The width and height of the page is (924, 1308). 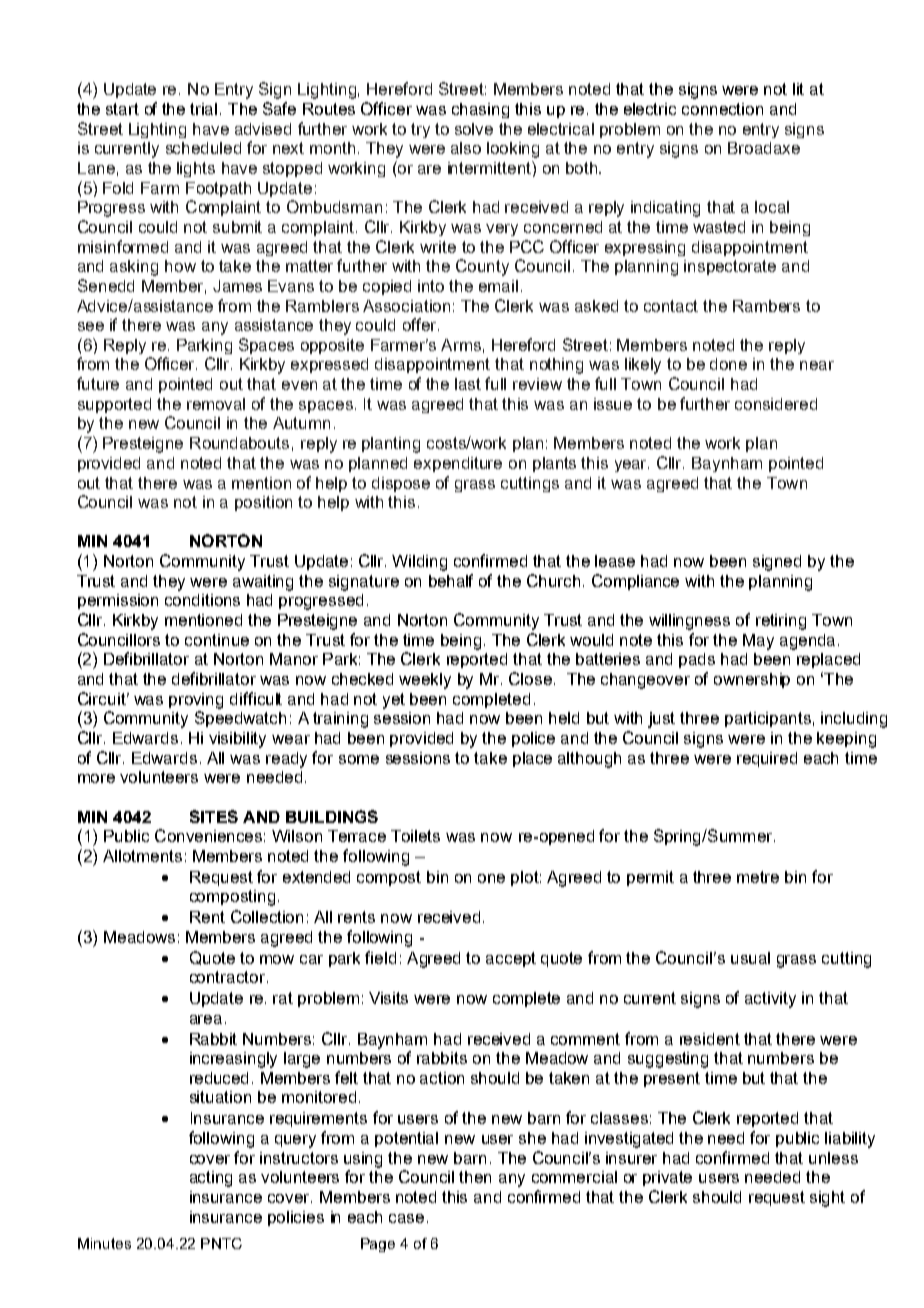 What do you see at coordinates (203, 148) in the page?
I see `scheduled` at bounding box center [203, 148].
